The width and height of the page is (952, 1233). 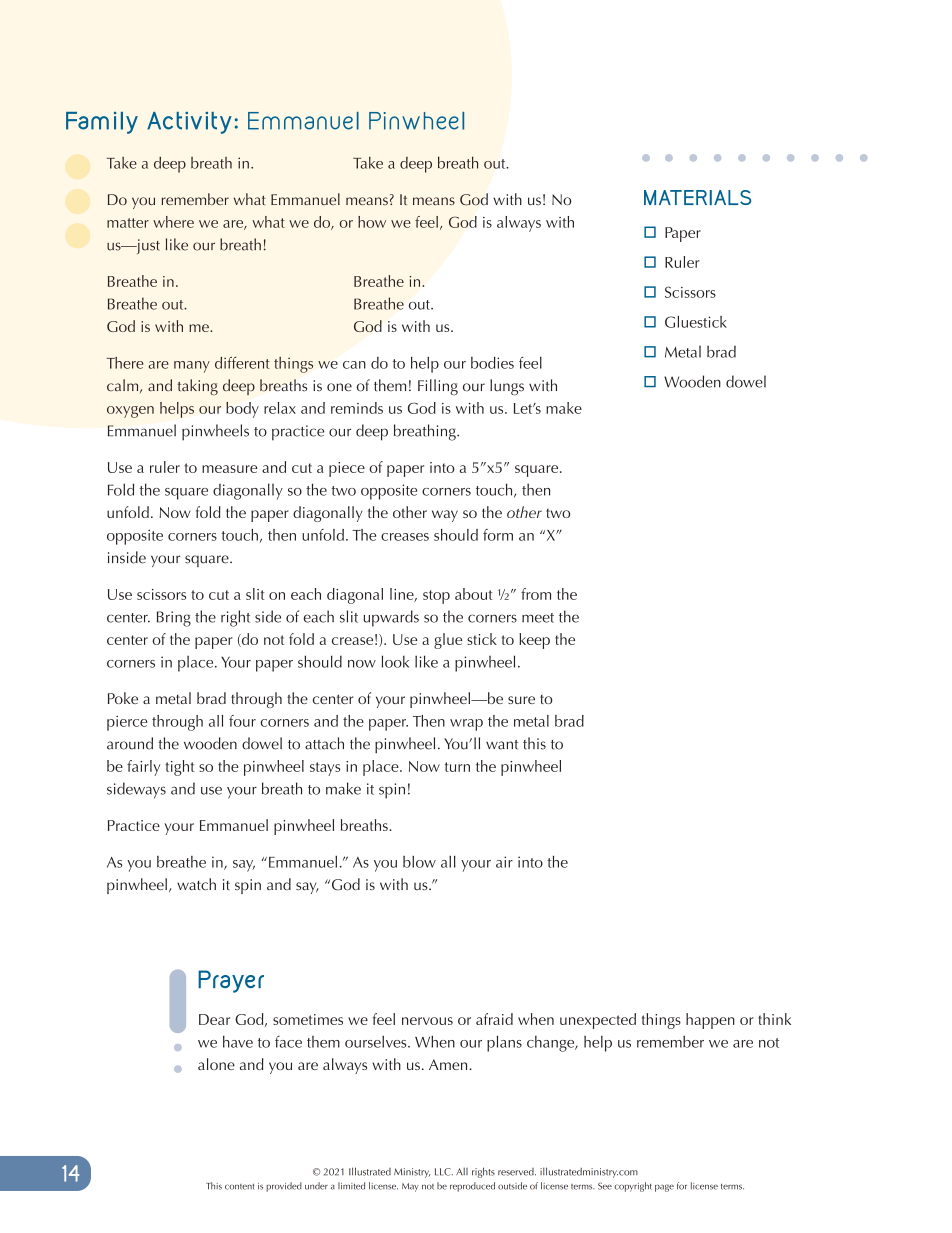 What do you see at coordinates (507, 387) in the page?
I see `lungs` at bounding box center [507, 387].
